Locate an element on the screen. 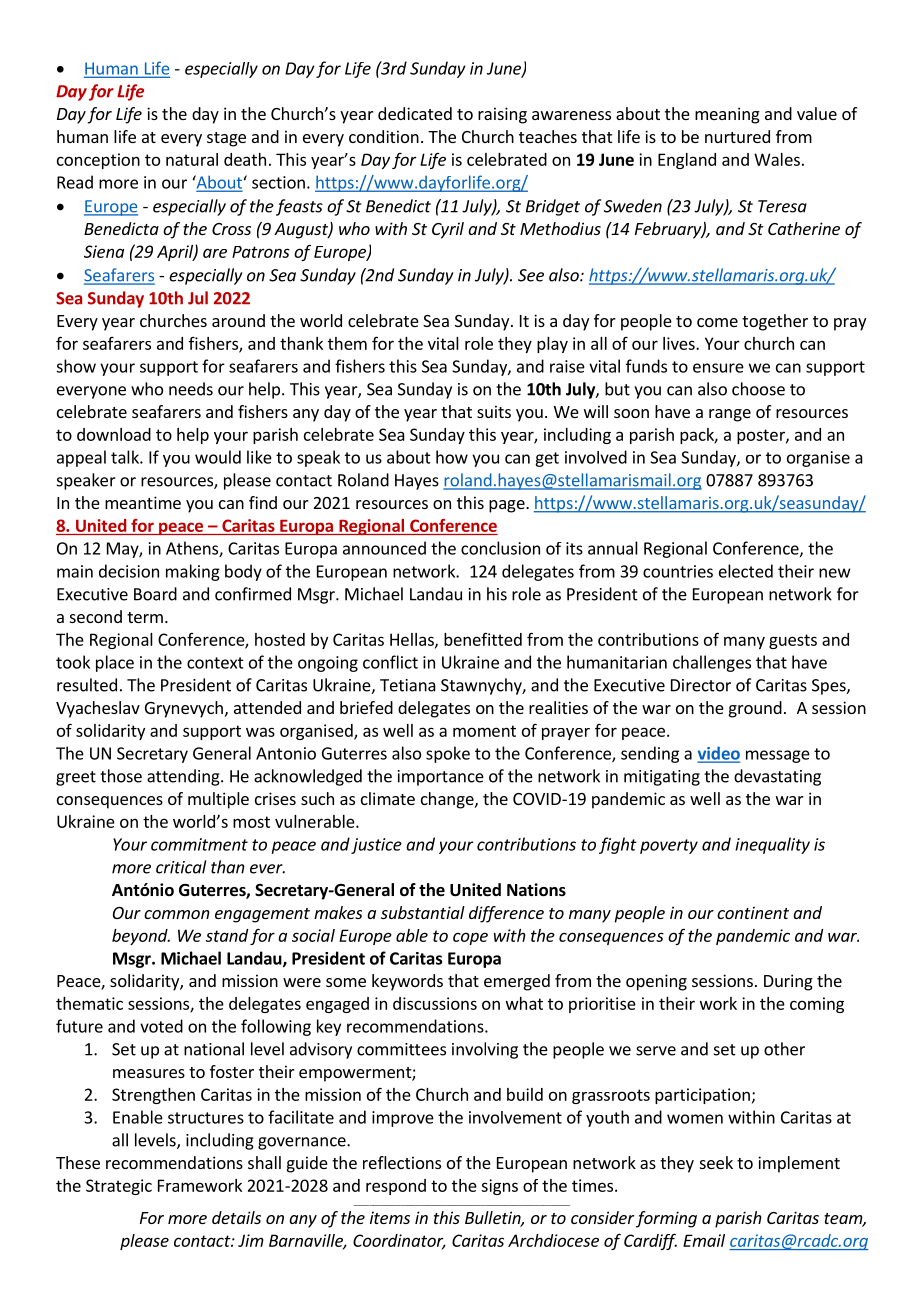 The image size is (924, 1308). nurtured is located at coordinates (737, 136).
